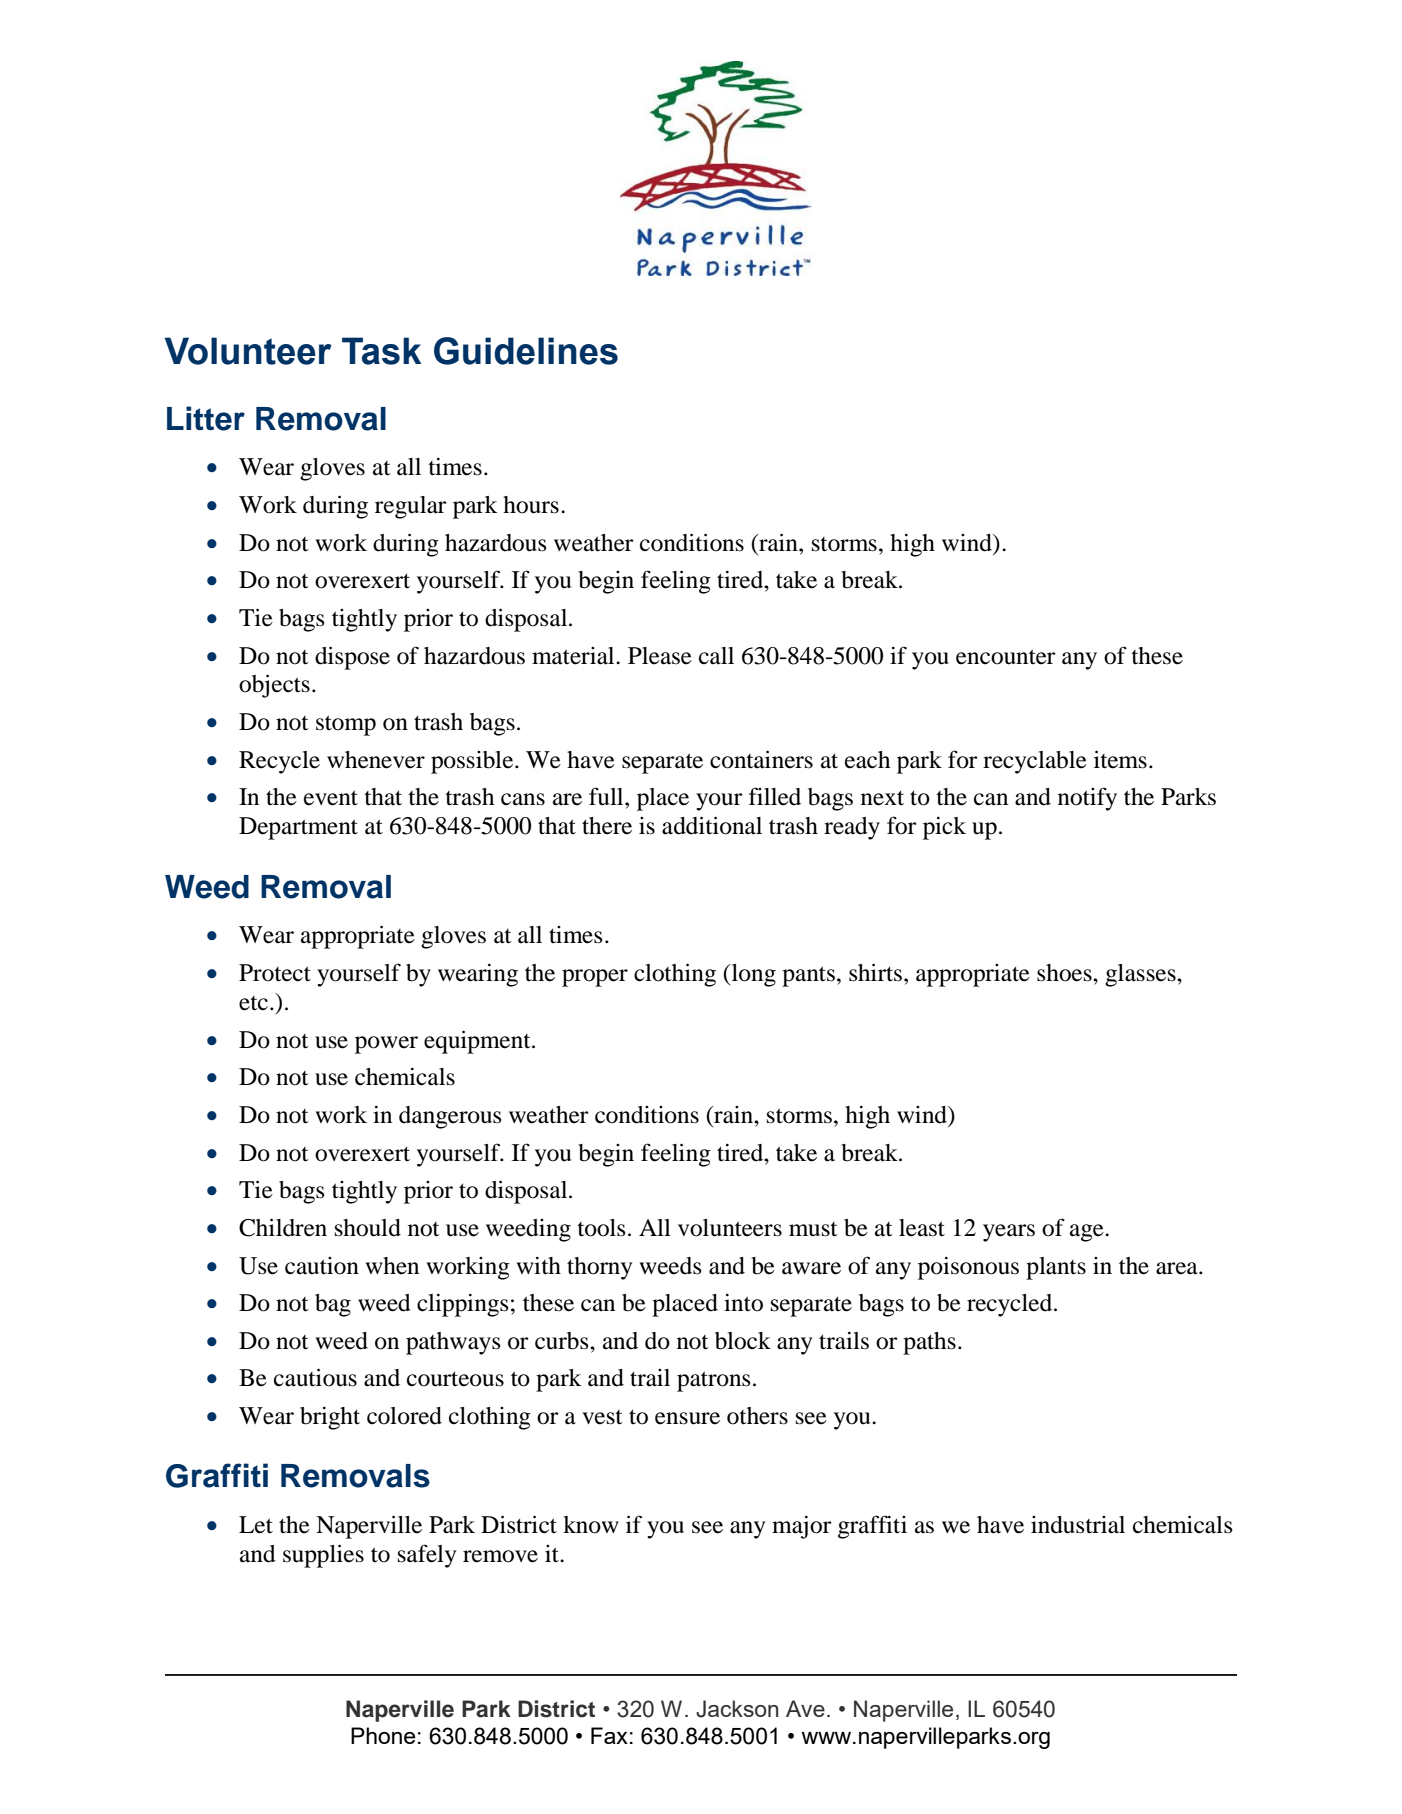  What do you see at coordinates (712, 825) in the document?
I see `additional` at bounding box center [712, 825].
